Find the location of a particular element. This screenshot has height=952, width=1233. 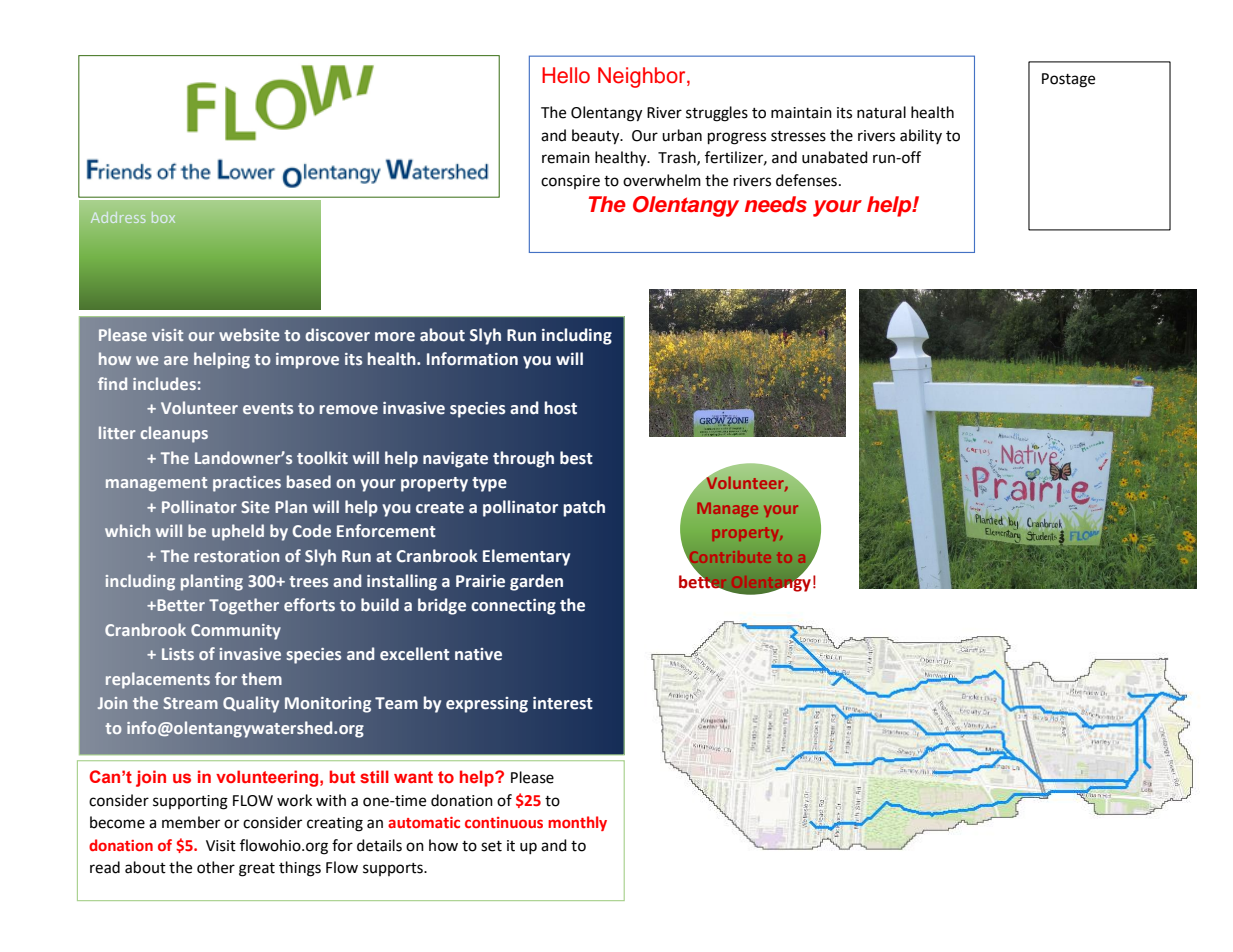

Hello is located at coordinates (566, 75).
